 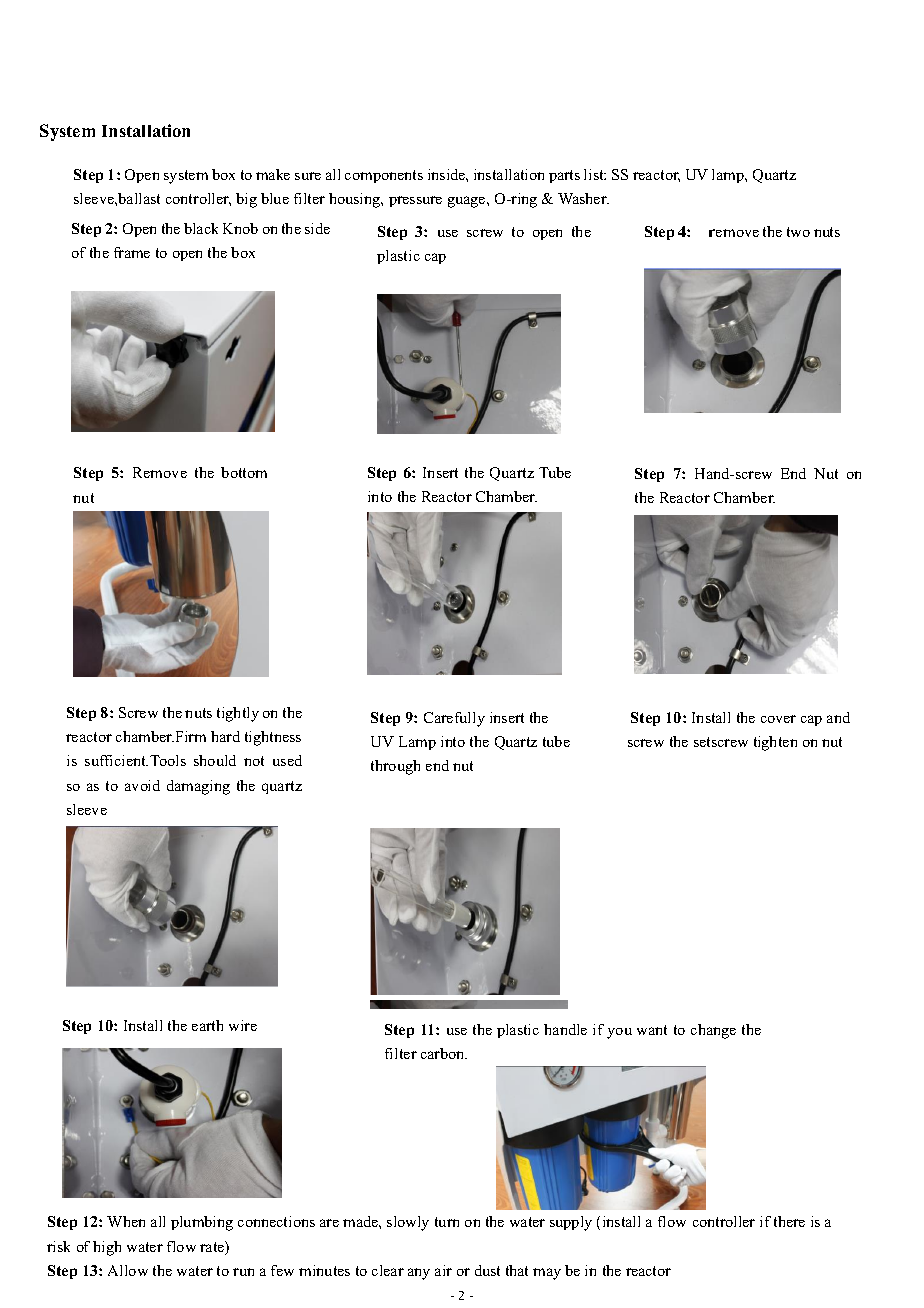 I want to click on When, so click(x=126, y=1221).
